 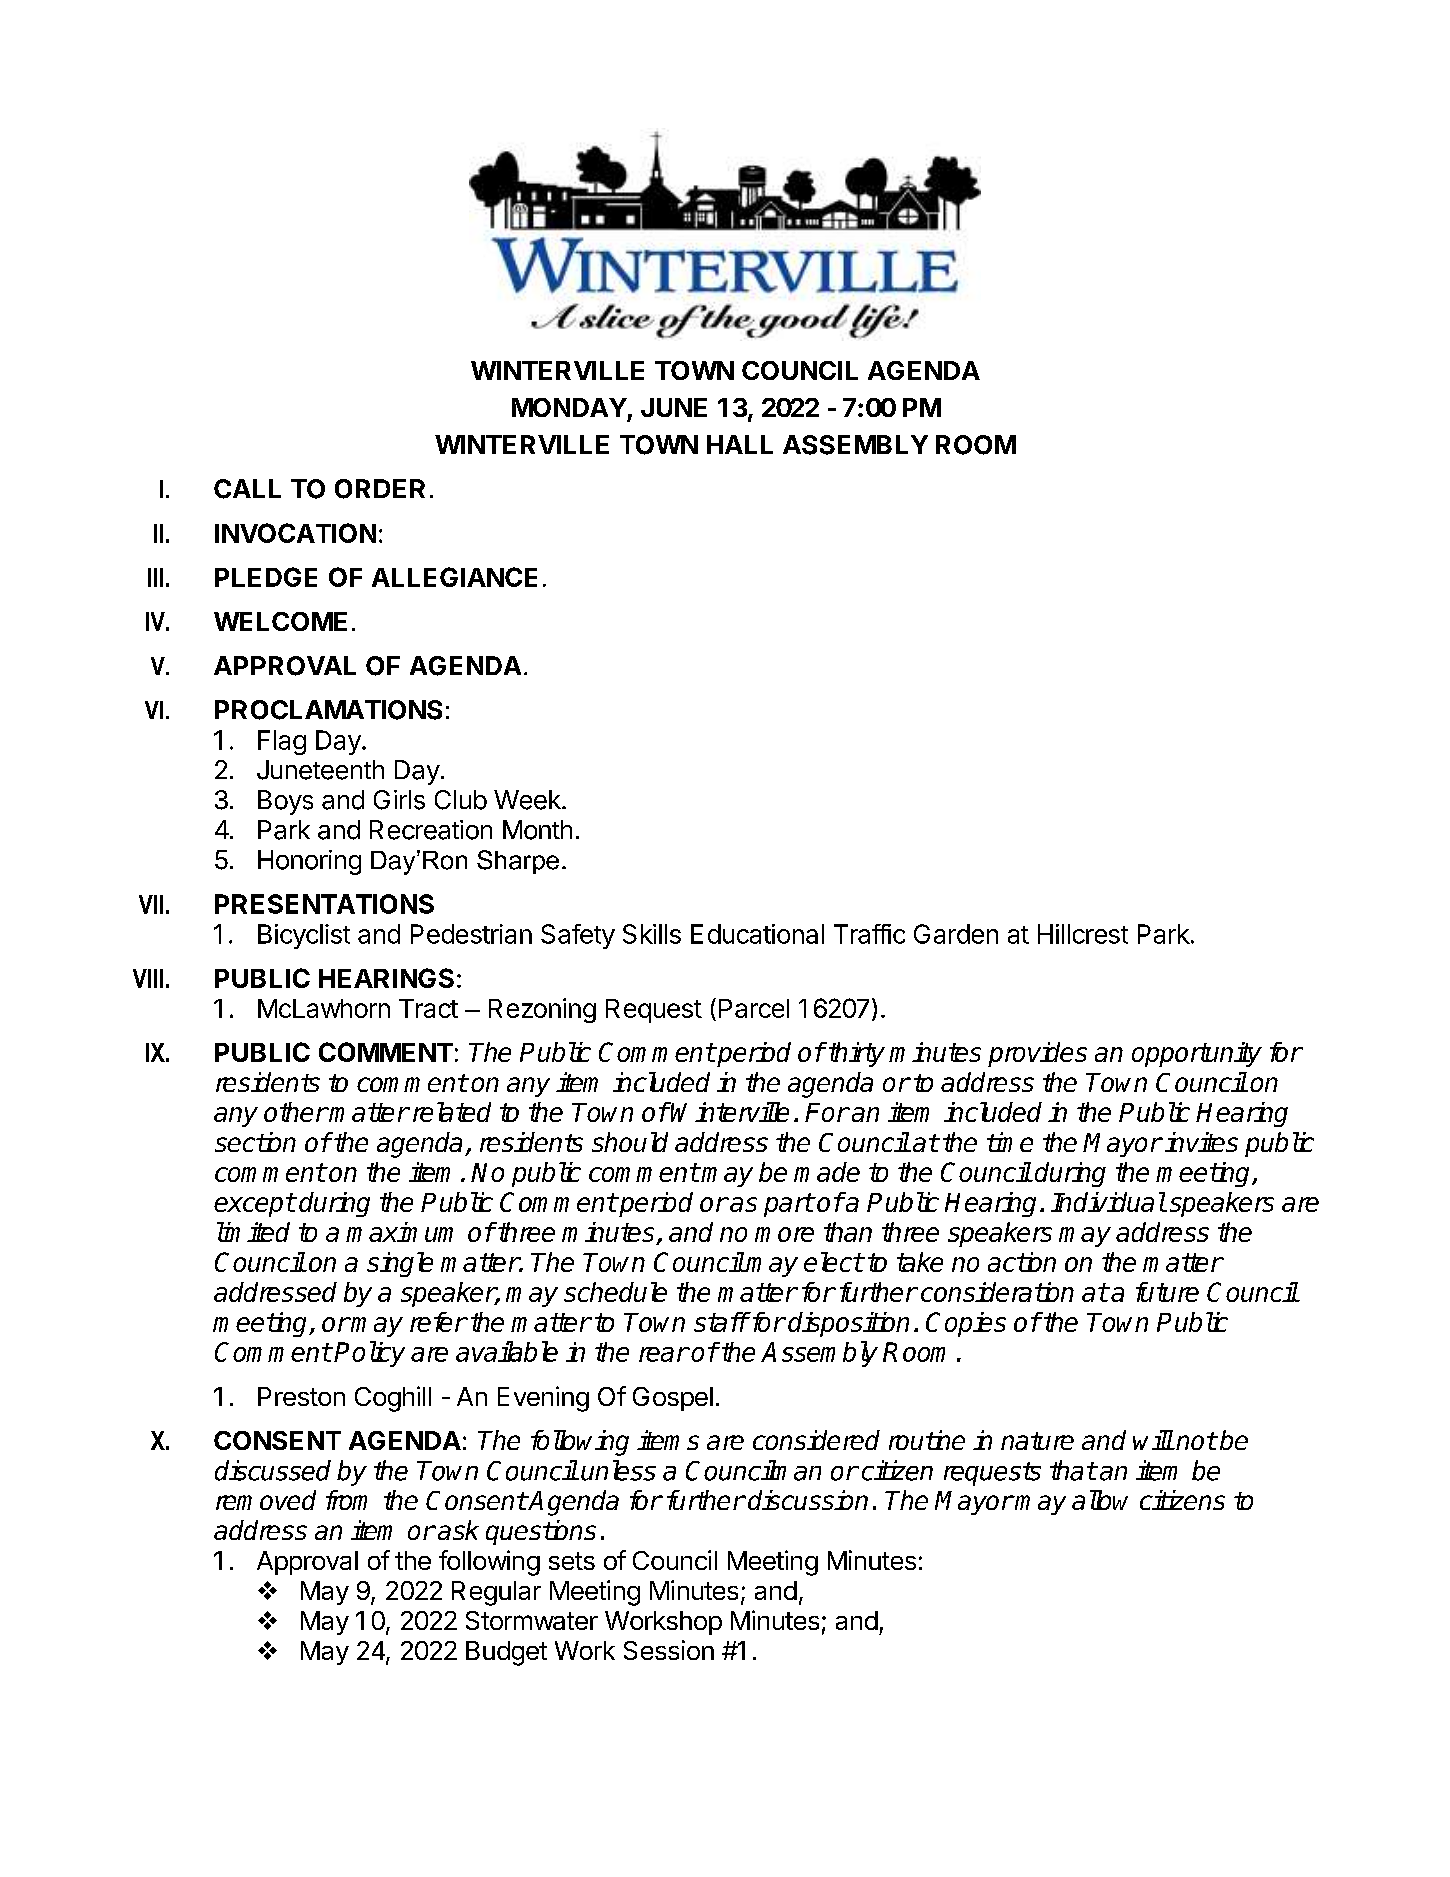 What do you see at coordinates (956, 934) in the page?
I see `Garden` at bounding box center [956, 934].
